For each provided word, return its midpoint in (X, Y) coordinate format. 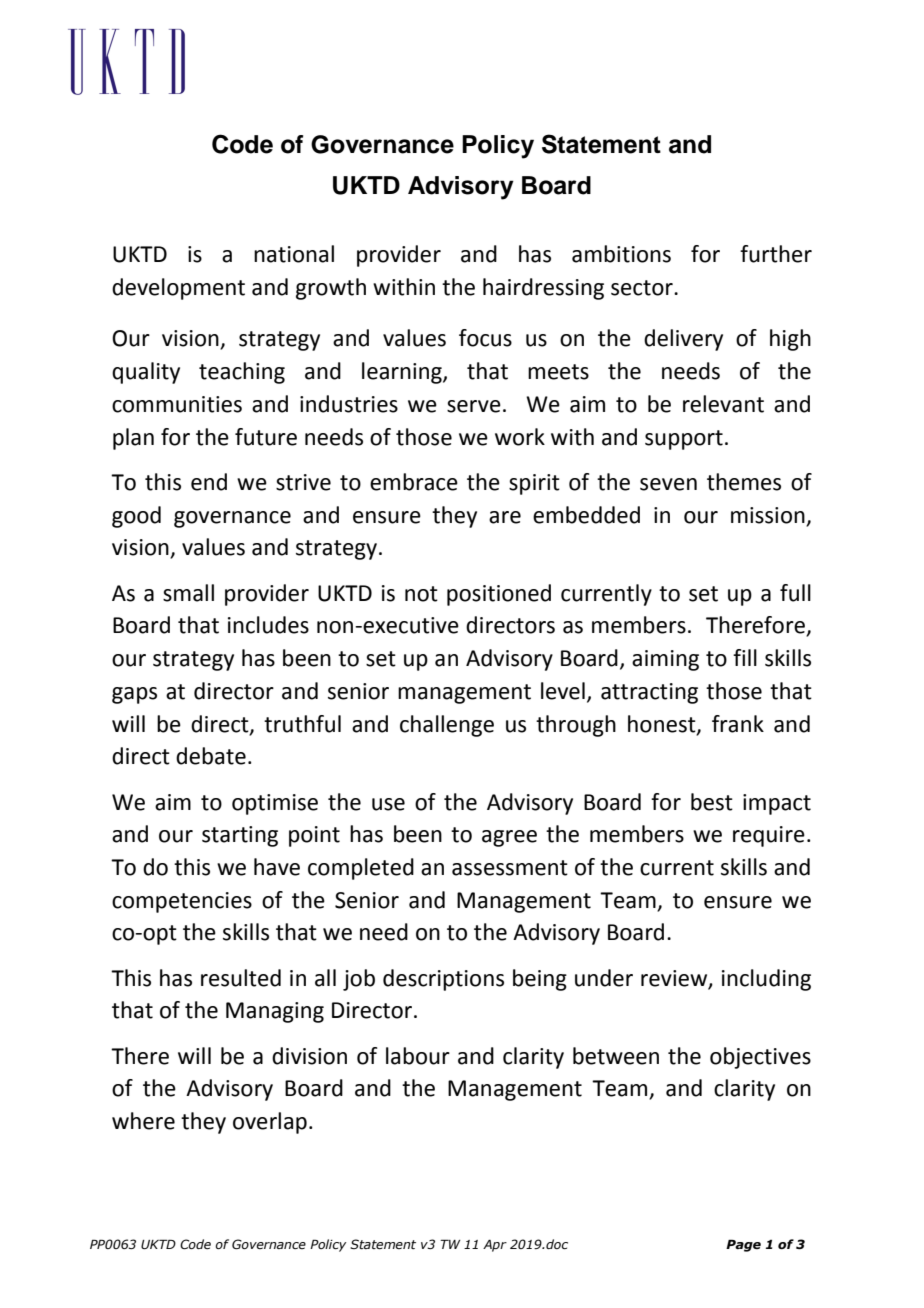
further (776, 254)
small (188, 593)
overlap (270, 1123)
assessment (510, 868)
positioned (499, 595)
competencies (182, 902)
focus (485, 338)
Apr (495, 1246)
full (795, 593)
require (769, 836)
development (178, 289)
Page (743, 1245)
